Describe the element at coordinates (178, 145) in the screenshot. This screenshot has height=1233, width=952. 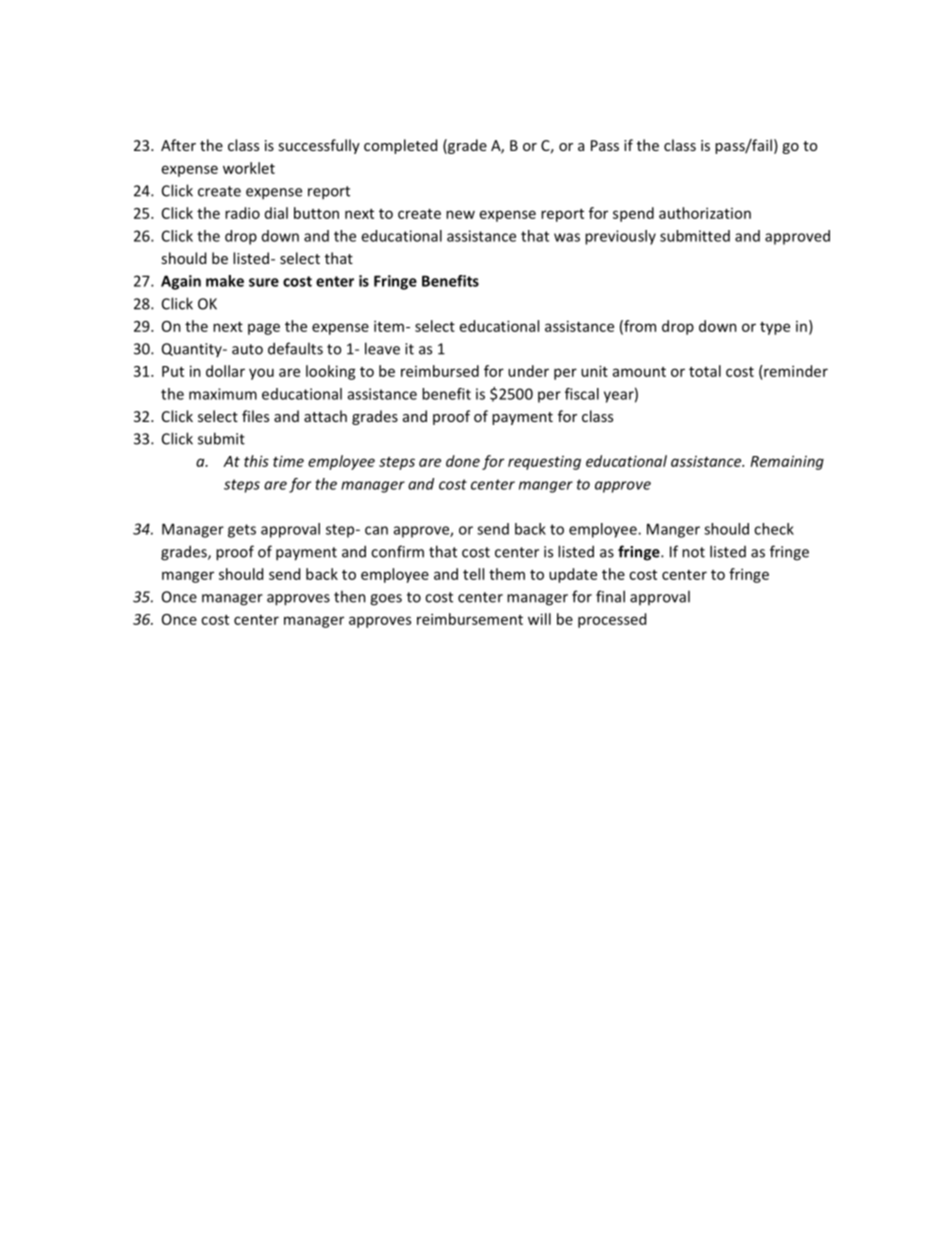
I see `After` at that location.
